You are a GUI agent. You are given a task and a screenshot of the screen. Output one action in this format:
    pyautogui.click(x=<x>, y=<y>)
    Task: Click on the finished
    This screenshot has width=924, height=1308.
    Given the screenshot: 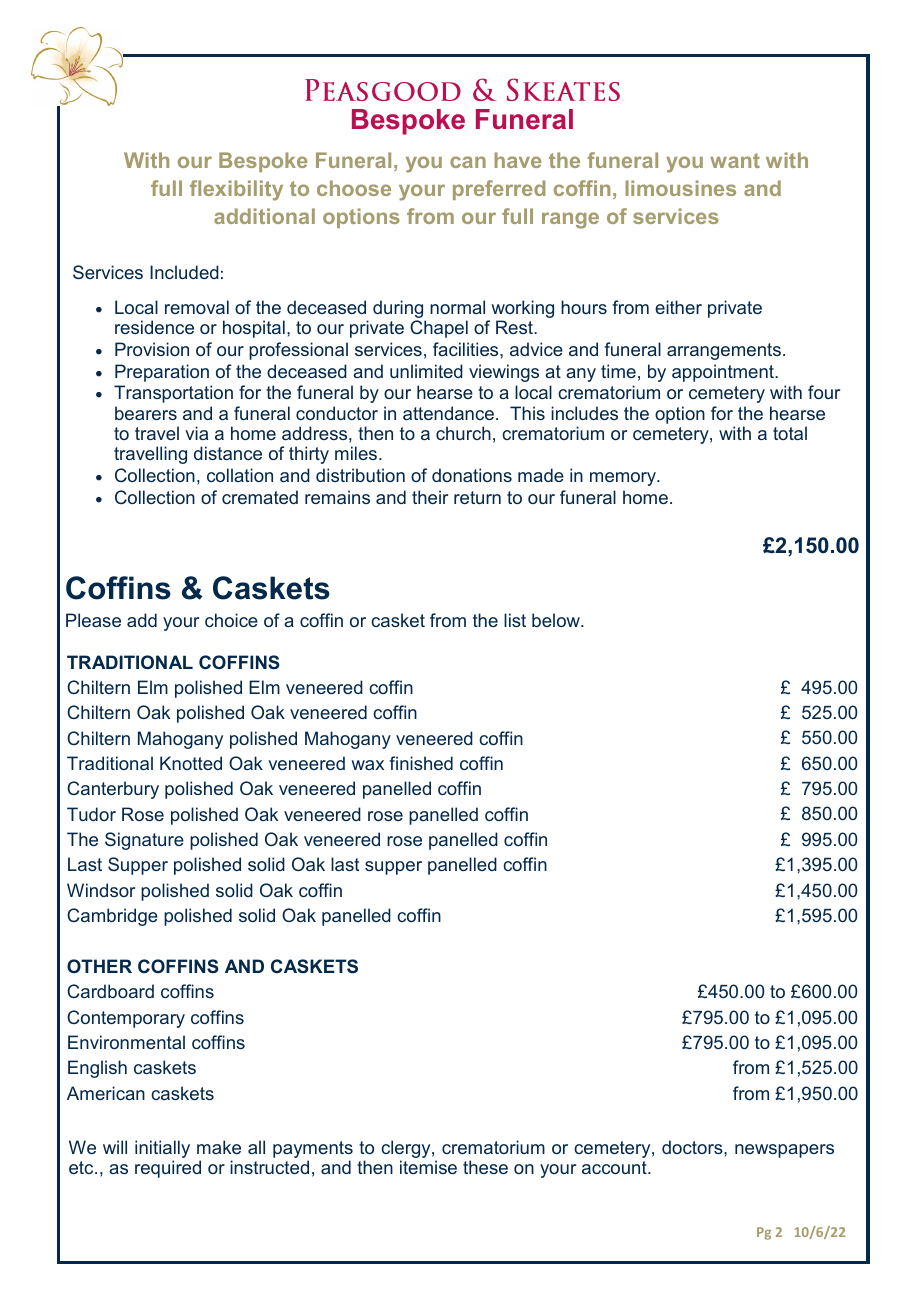 What is the action you would take?
    pyautogui.click(x=421, y=763)
